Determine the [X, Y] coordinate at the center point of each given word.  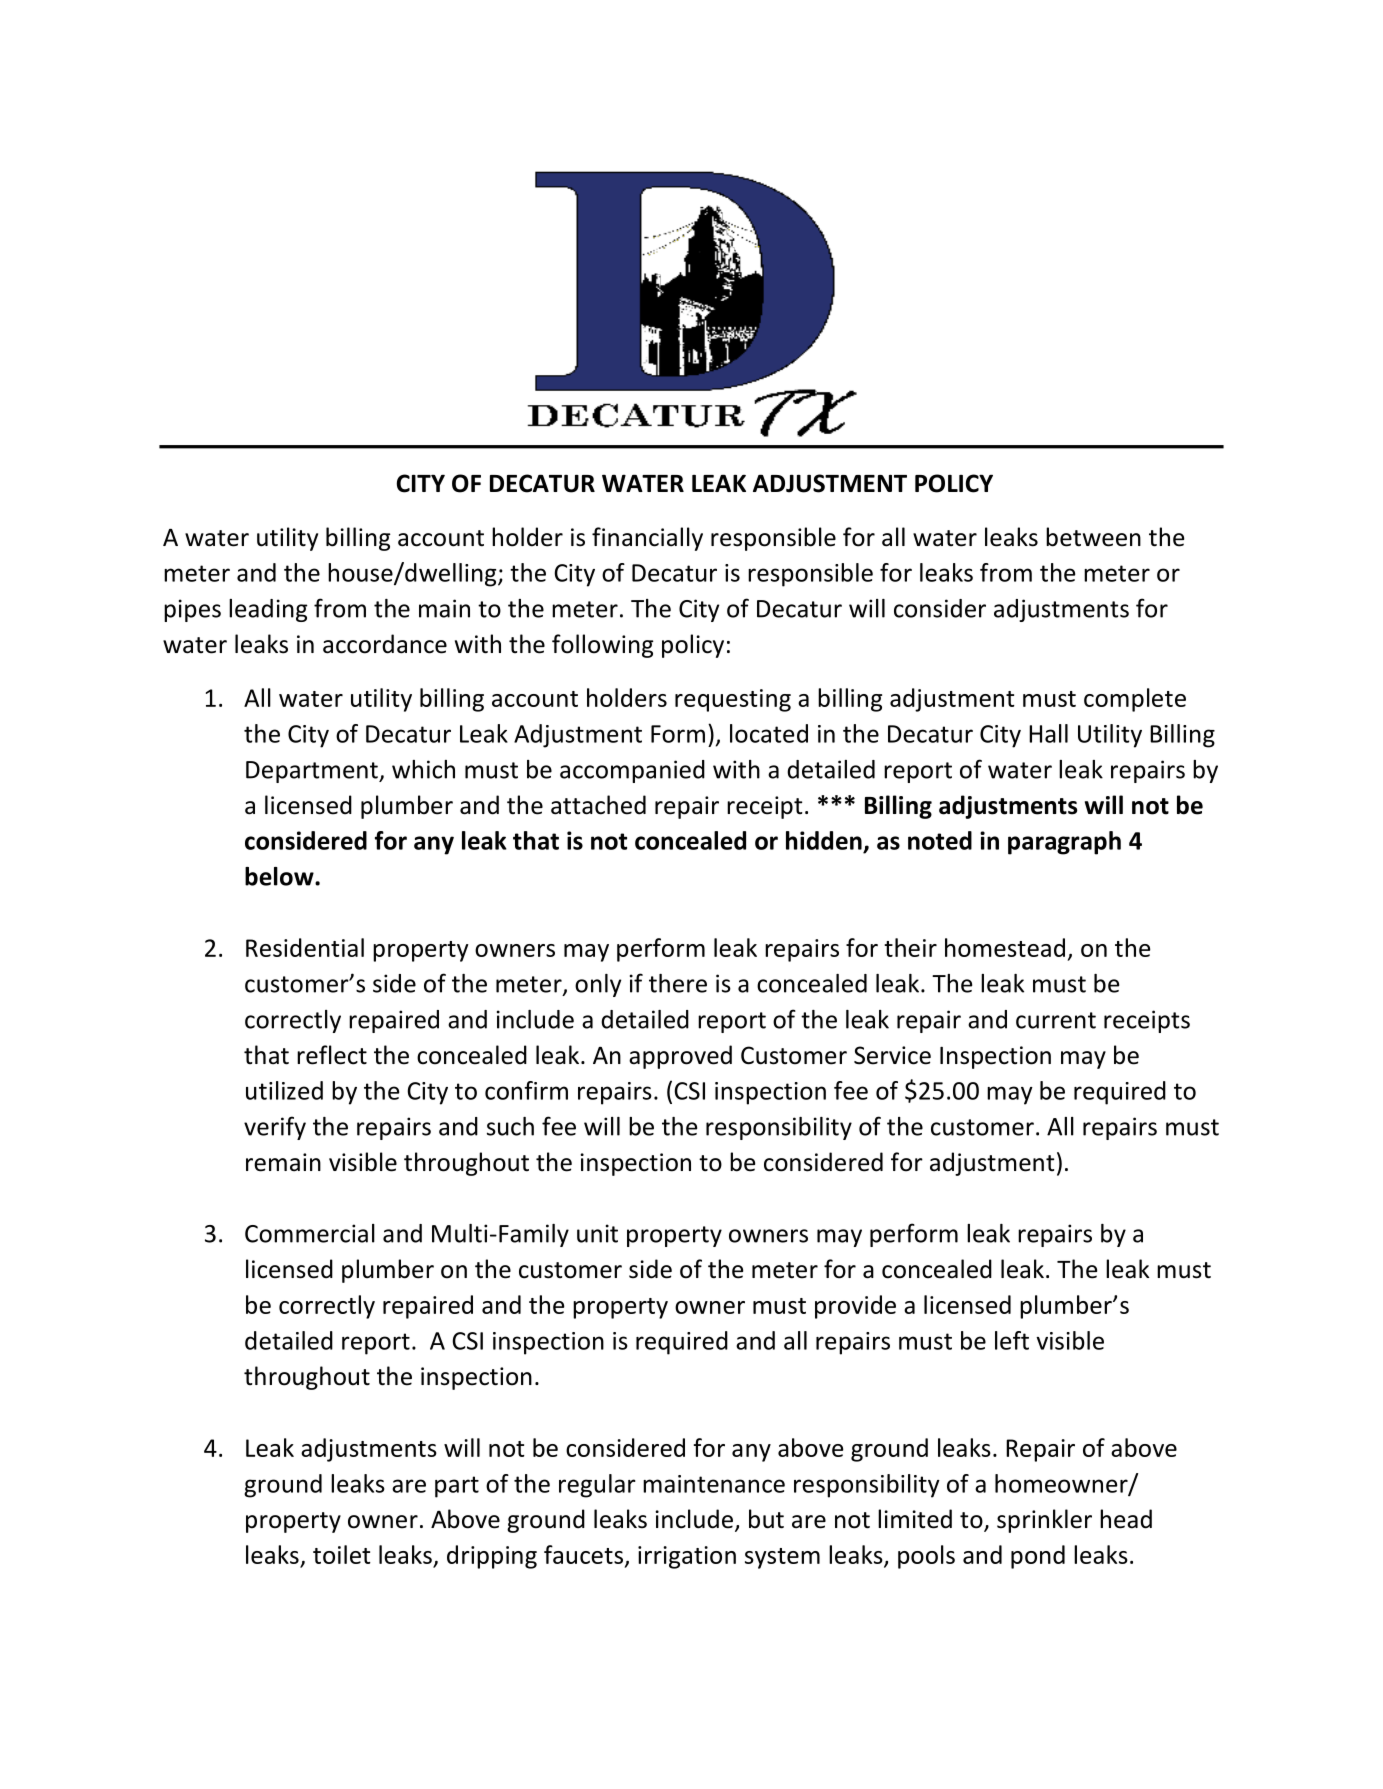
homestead [1005, 947]
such [510, 1126]
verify [275, 1128]
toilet [342, 1554]
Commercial [310, 1233]
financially [647, 539]
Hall [1048, 733]
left [1012, 1340]
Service [892, 1055]
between [1093, 537]
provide [855, 1307]
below [280, 876]
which [423, 769]
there [678, 983]
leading [268, 610]
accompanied [632, 771]
